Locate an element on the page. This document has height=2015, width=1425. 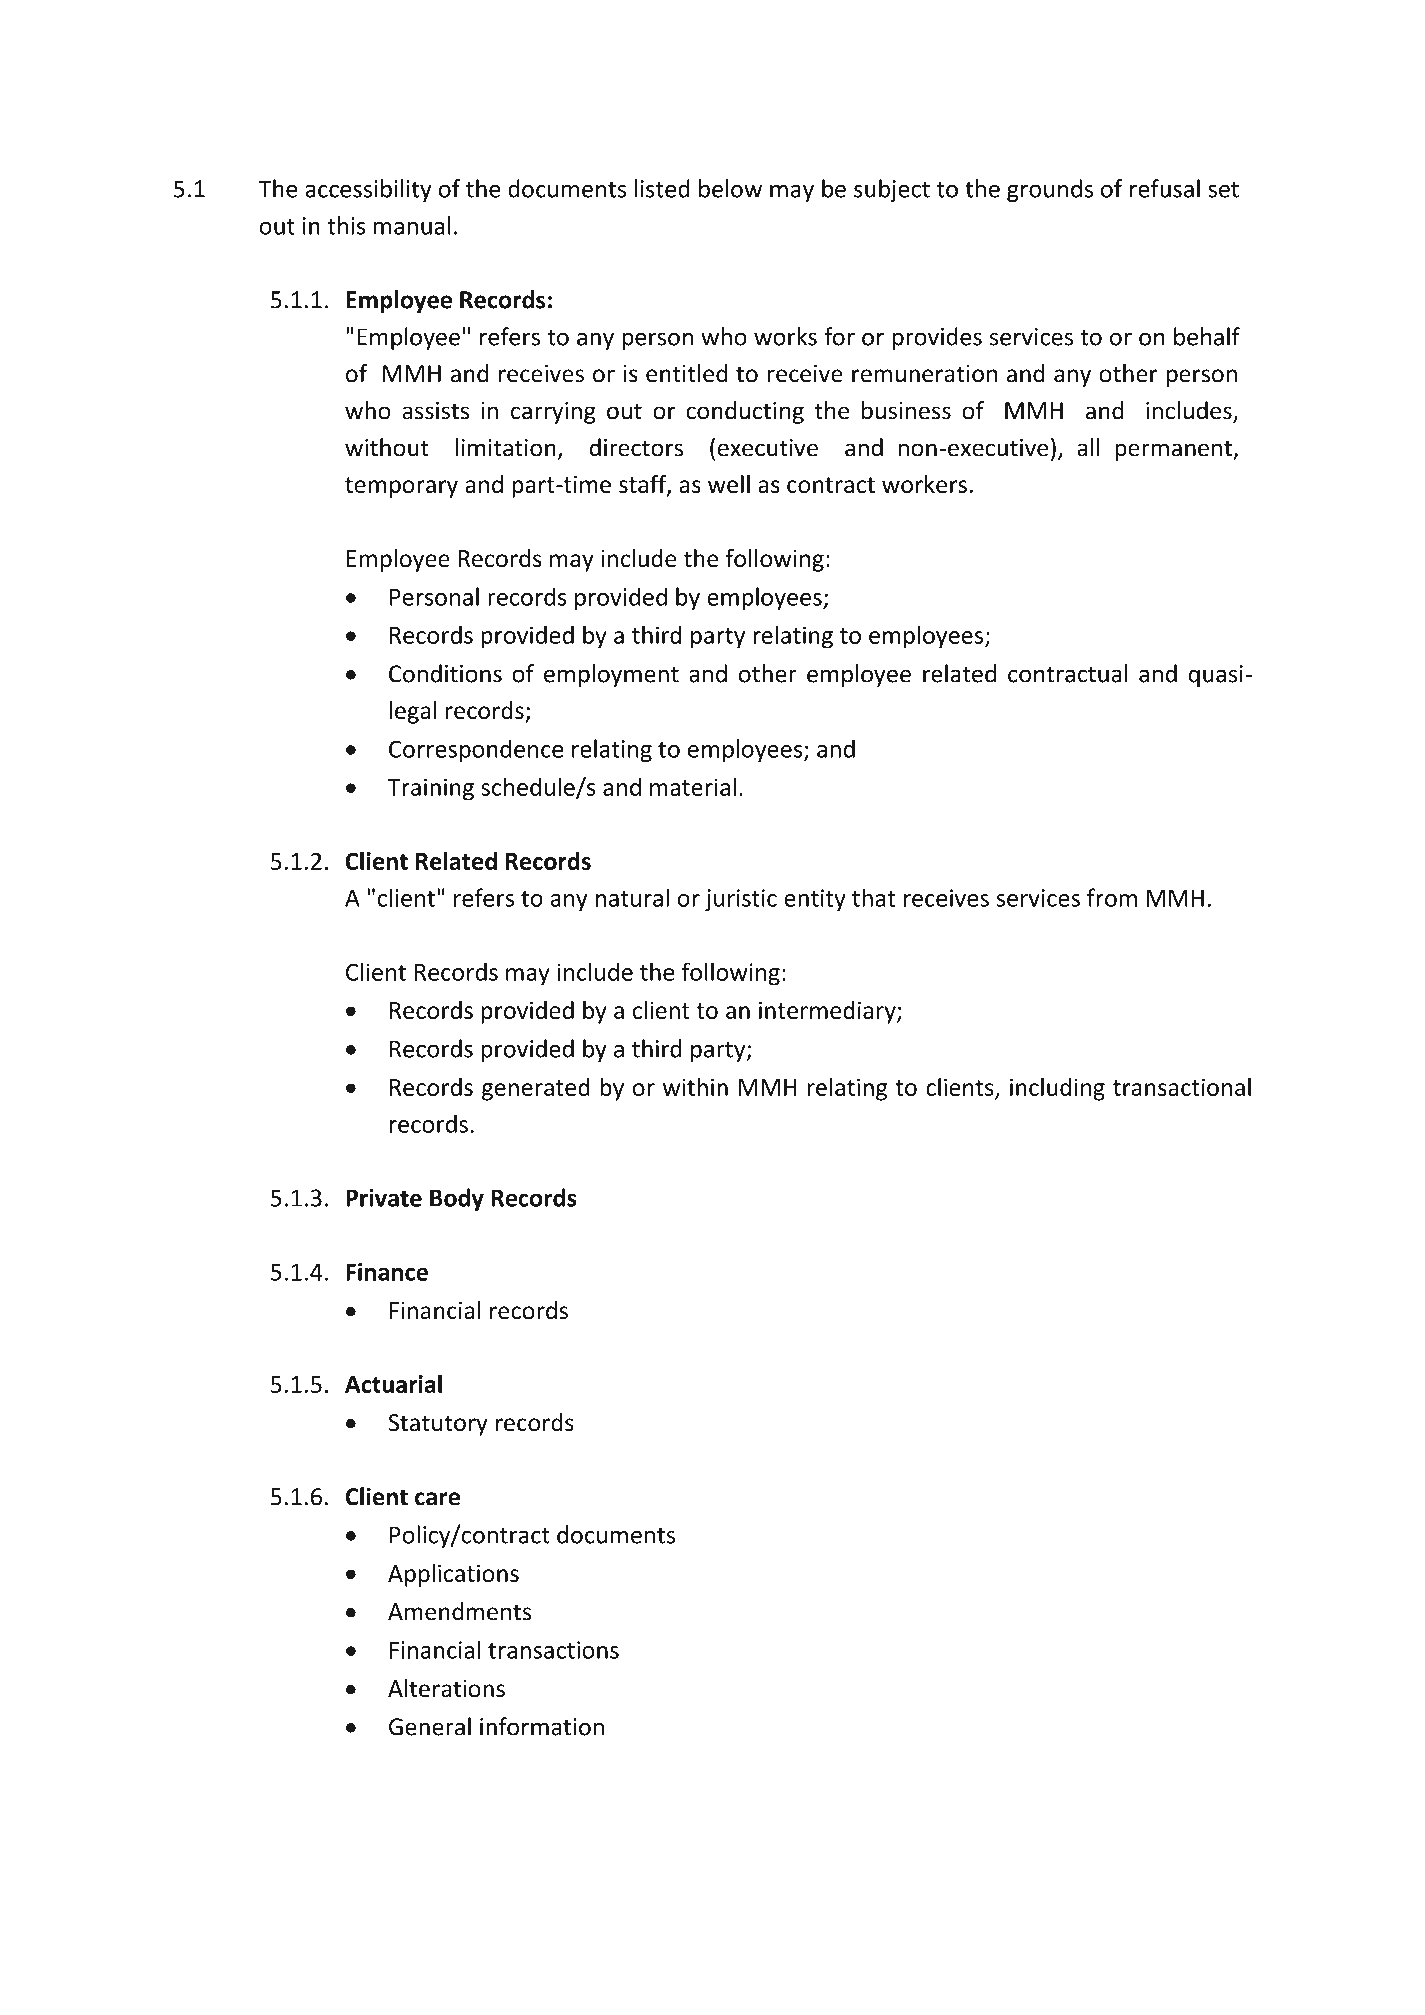
Alterations is located at coordinates (446, 1688).
